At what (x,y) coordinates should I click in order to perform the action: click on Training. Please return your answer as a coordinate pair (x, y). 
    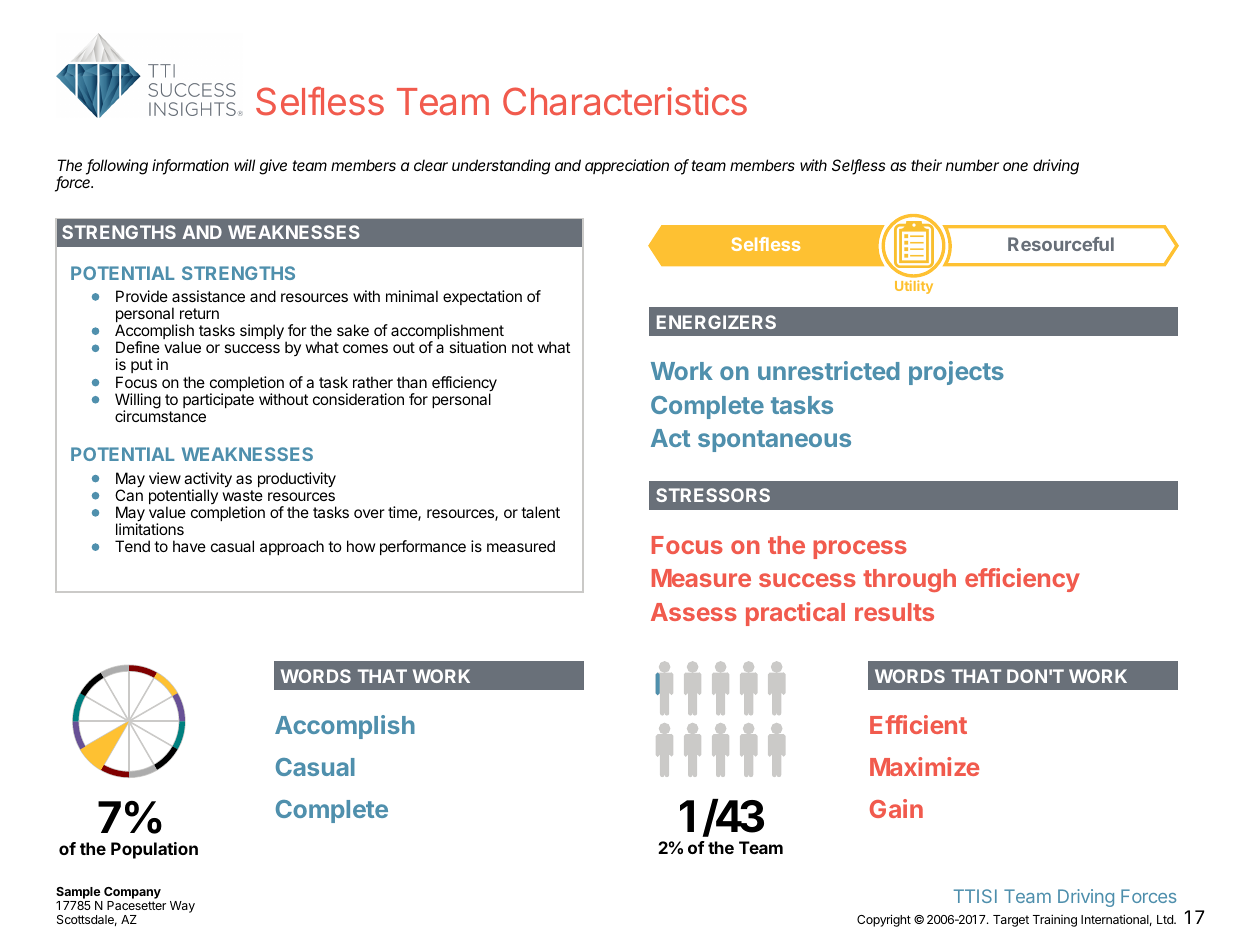
    Looking at the image, I should click on (1055, 920).
